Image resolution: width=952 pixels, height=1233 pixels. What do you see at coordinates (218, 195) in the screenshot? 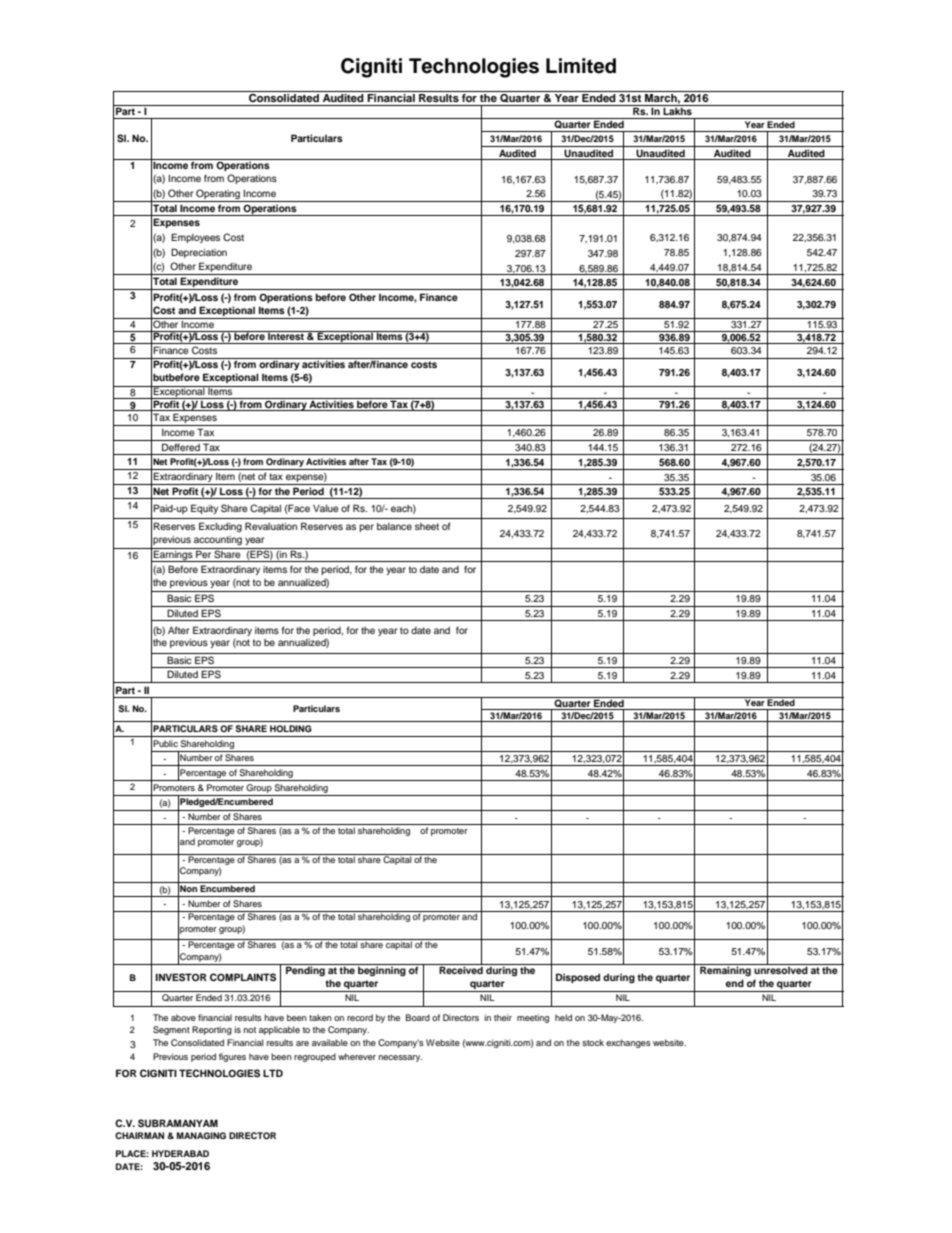
I see `Operating` at bounding box center [218, 195].
